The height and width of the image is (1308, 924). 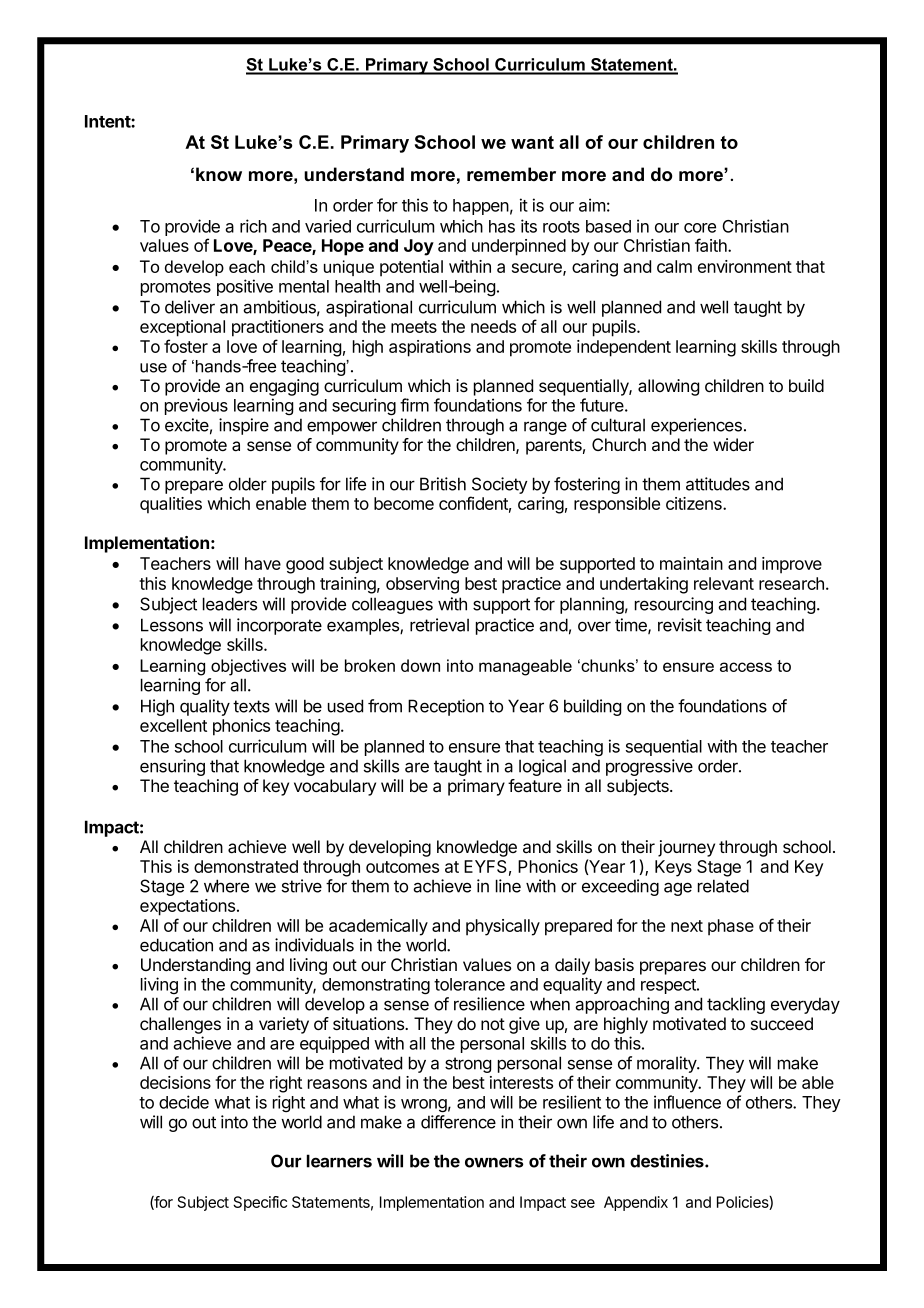 What do you see at coordinates (700, 228) in the image?
I see `core` at bounding box center [700, 228].
